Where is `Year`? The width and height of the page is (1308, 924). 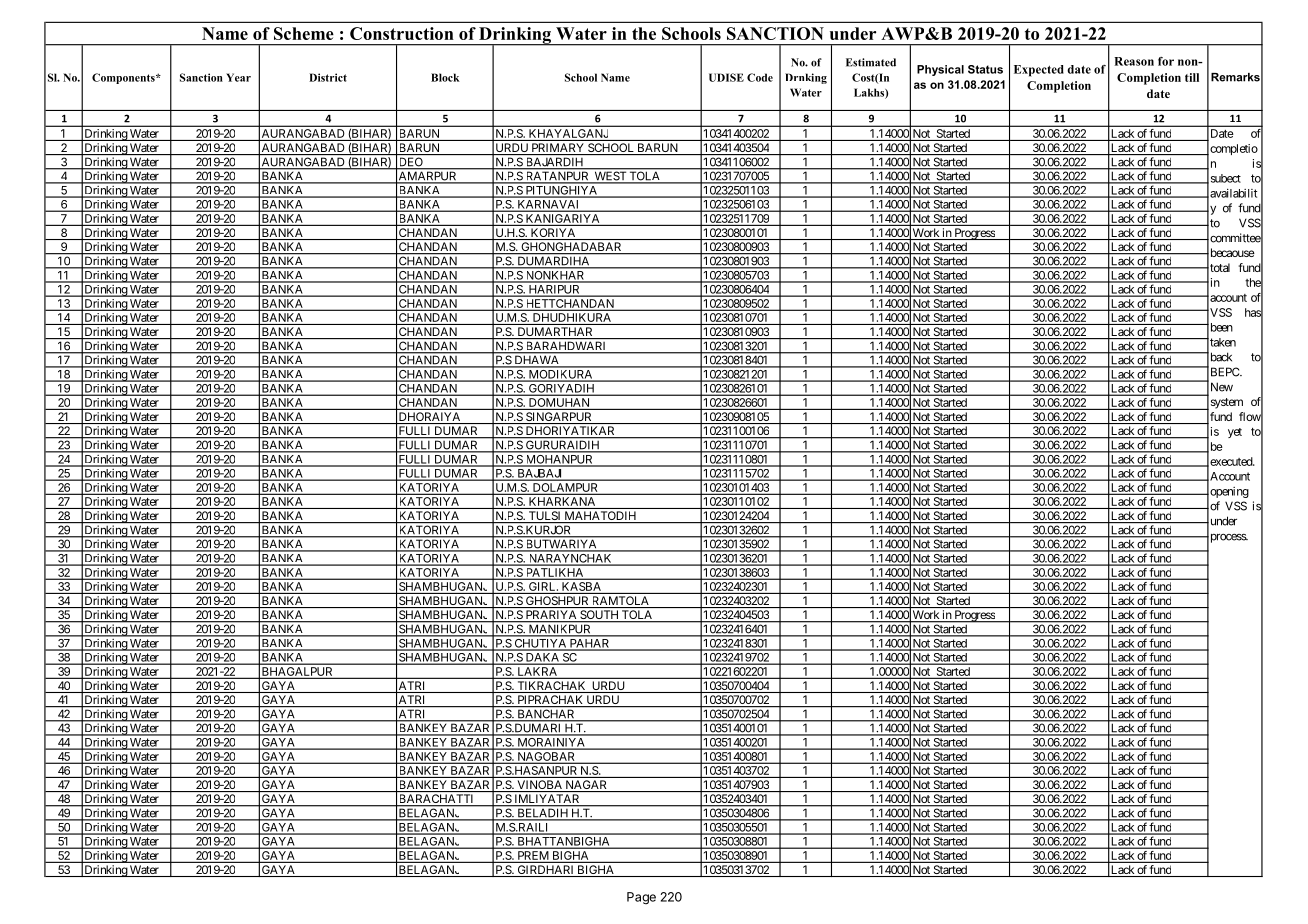
Year is located at coordinates (238, 77).
